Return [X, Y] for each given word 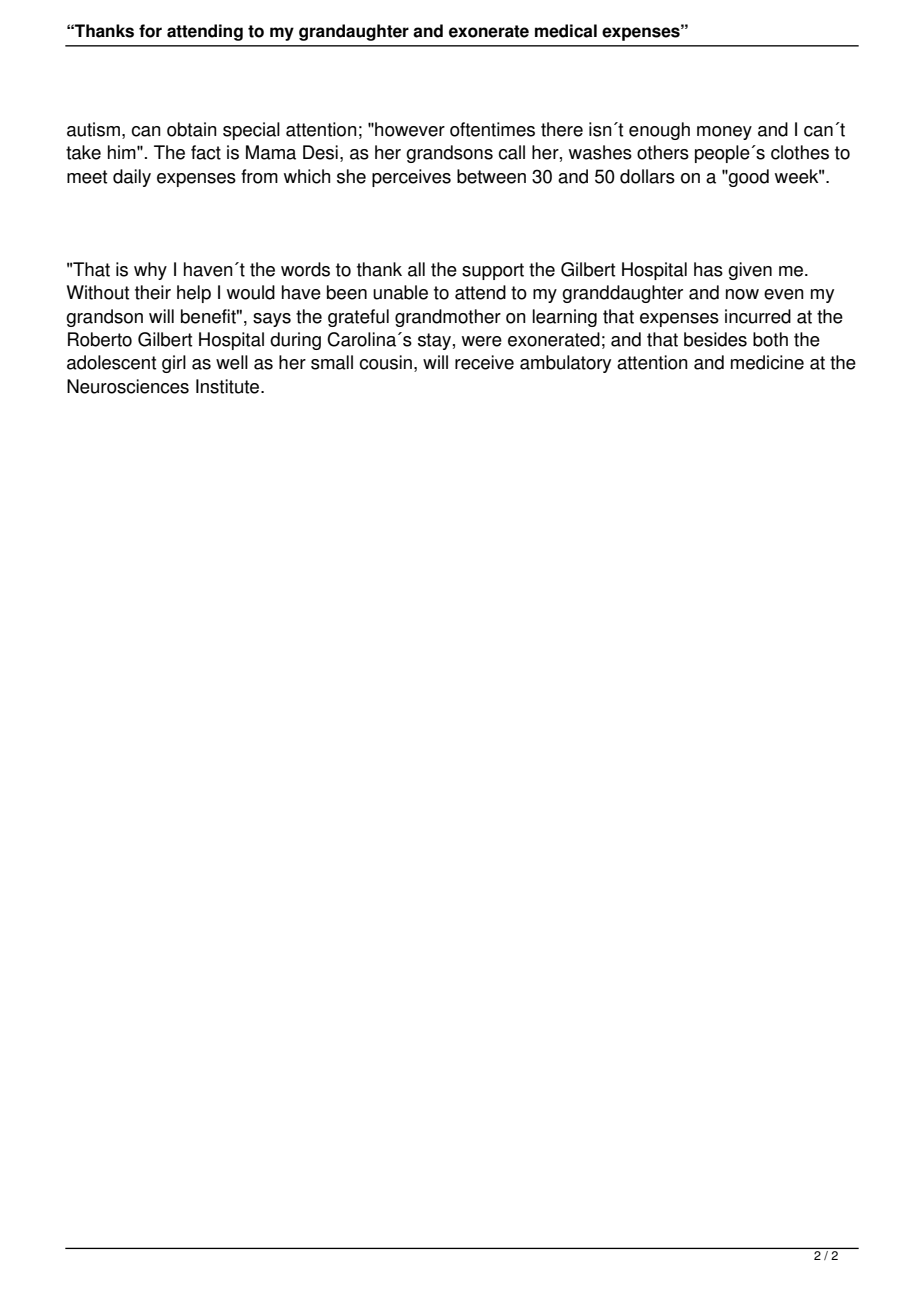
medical [566, 31]
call [511, 152]
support [493, 271]
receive [484, 362]
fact [206, 152]
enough [659, 131]
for [150, 31]
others [663, 152]
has [708, 269]
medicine [767, 362]
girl [174, 364]
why [150, 271]
